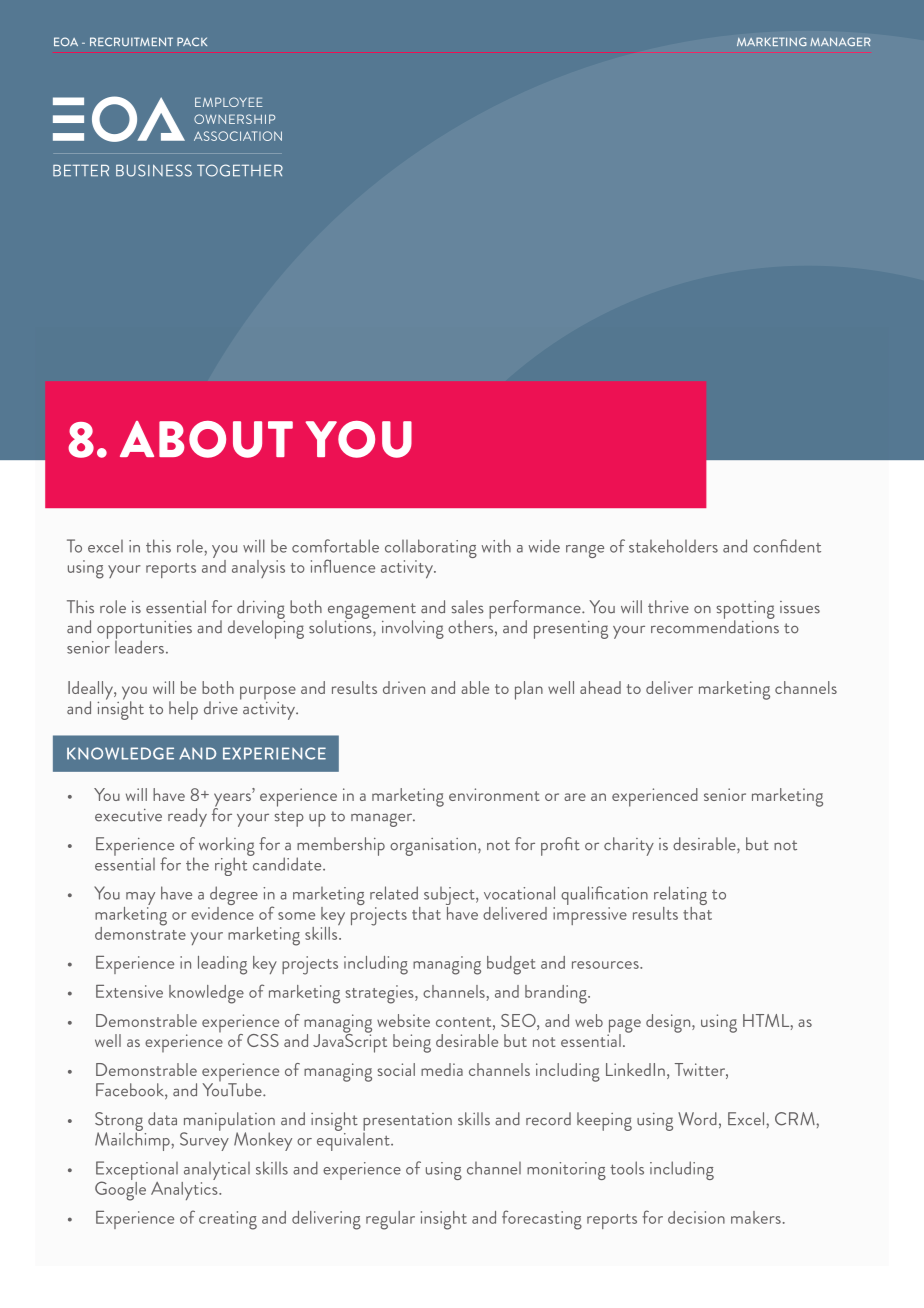 This page has height=1308, width=924. I want to click on evidence, so click(222, 912).
